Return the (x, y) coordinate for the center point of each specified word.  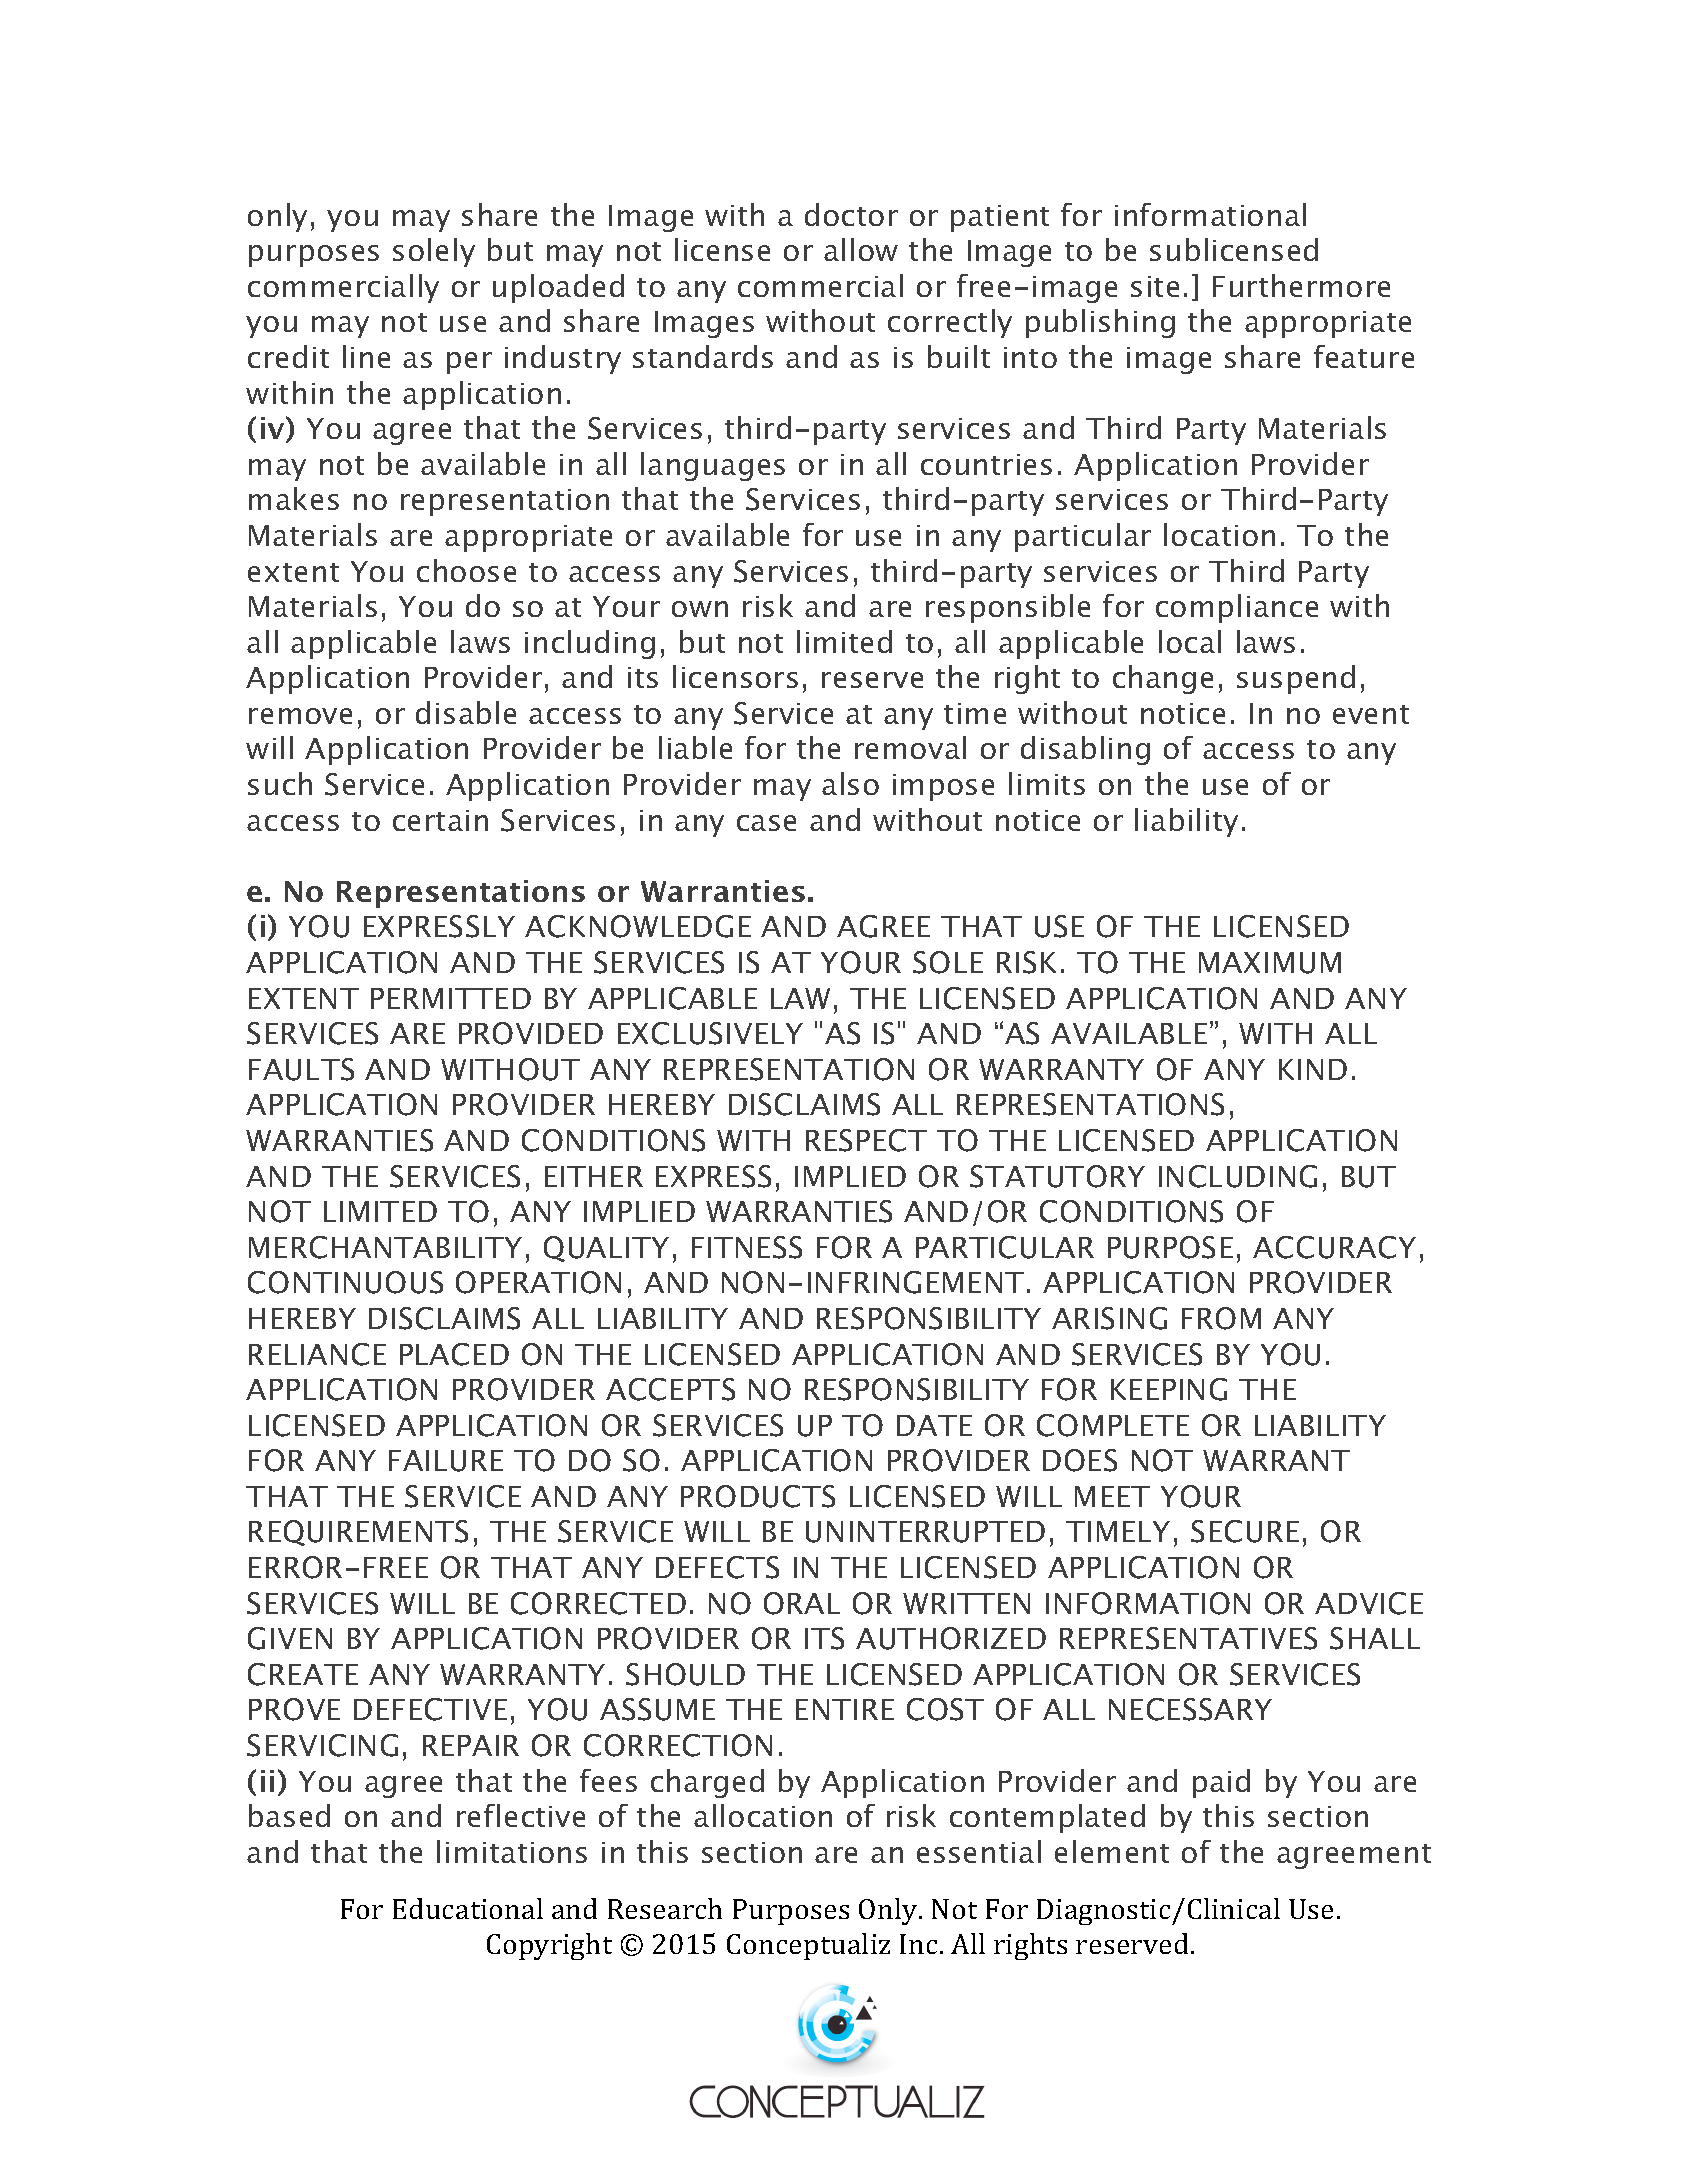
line (366, 356)
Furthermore (1301, 285)
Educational (468, 1908)
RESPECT (866, 1140)
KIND (1313, 1069)
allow (861, 249)
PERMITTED (451, 998)
